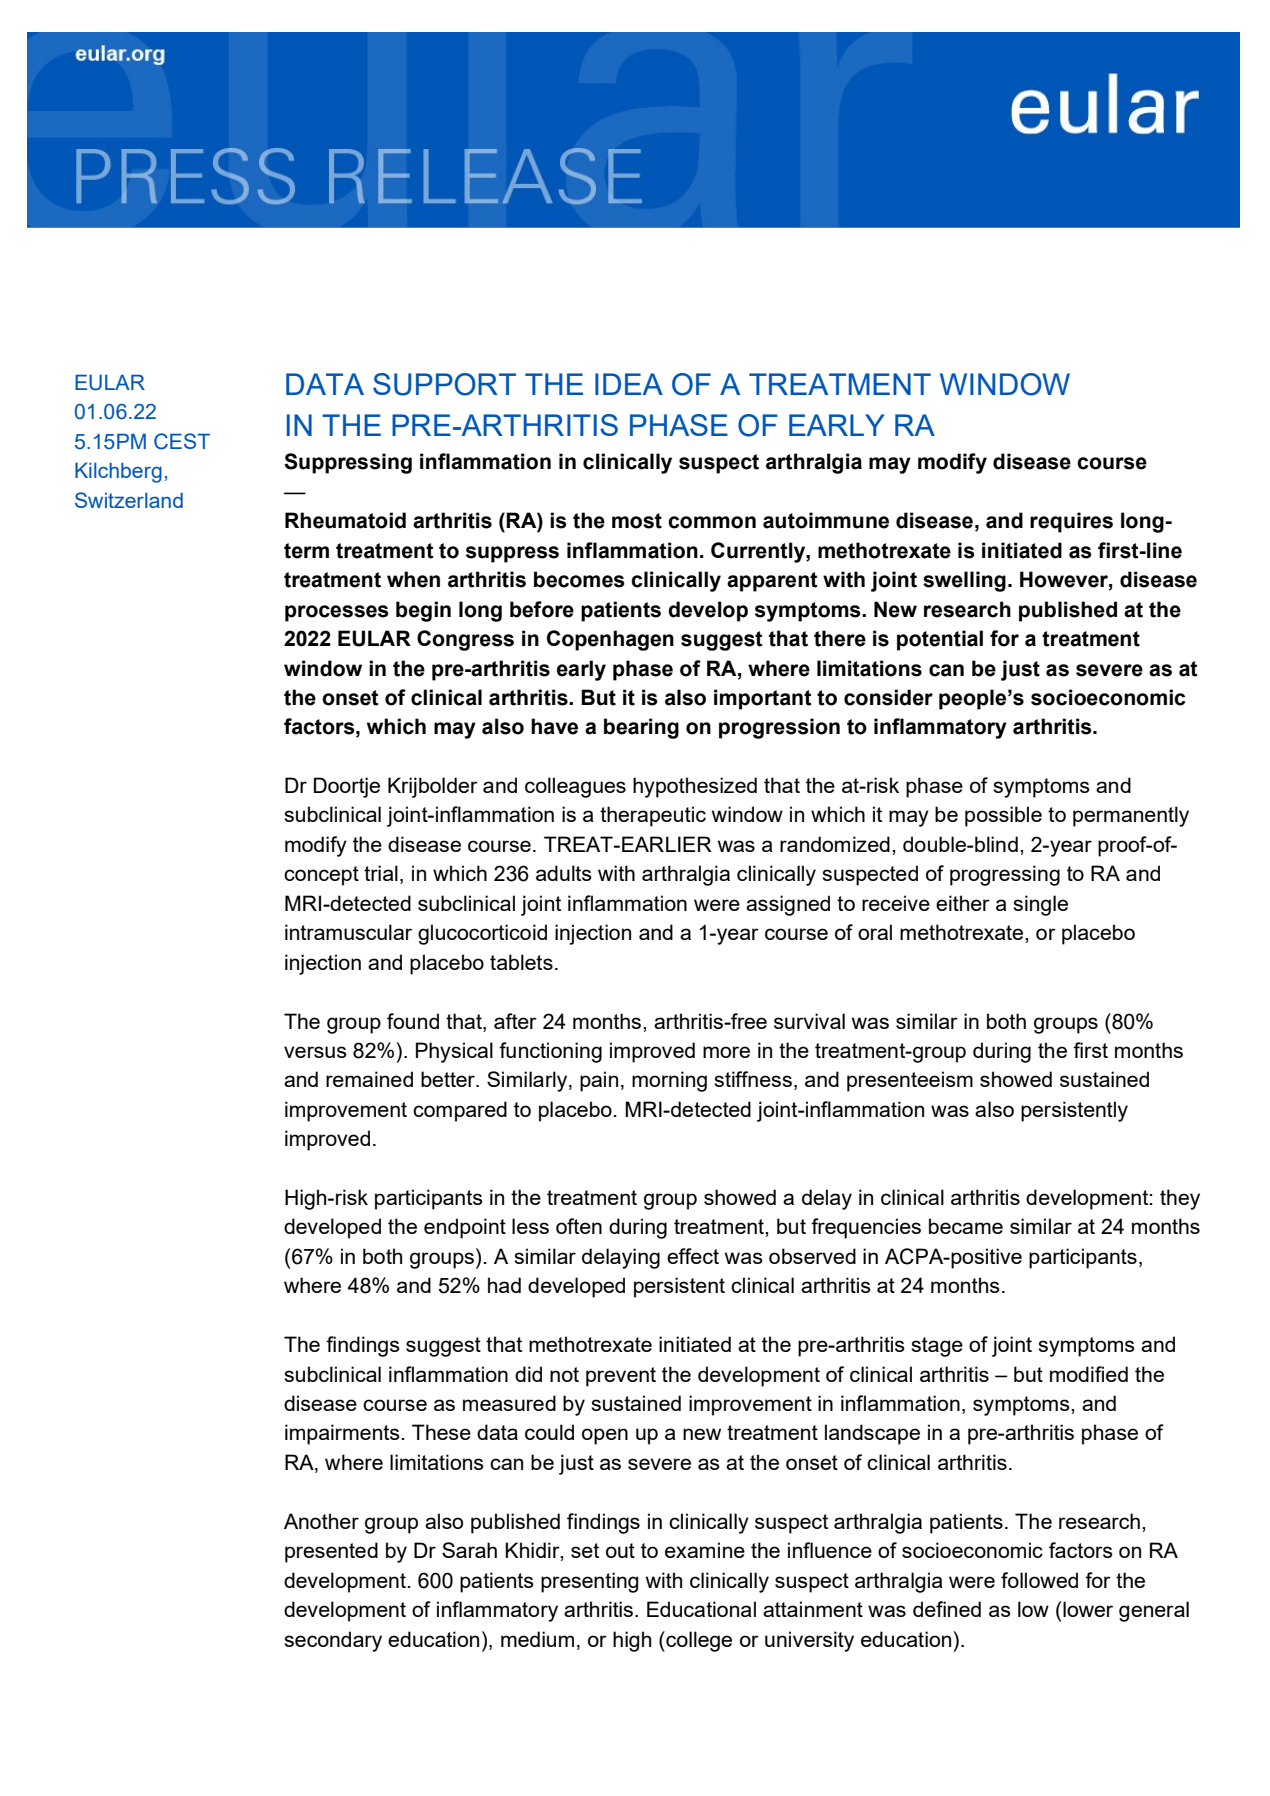 Image resolution: width=1270 pixels, height=1796 pixels. What do you see at coordinates (1088, 1609) in the screenshot?
I see `lower` at bounding box center [1088, 1609].
